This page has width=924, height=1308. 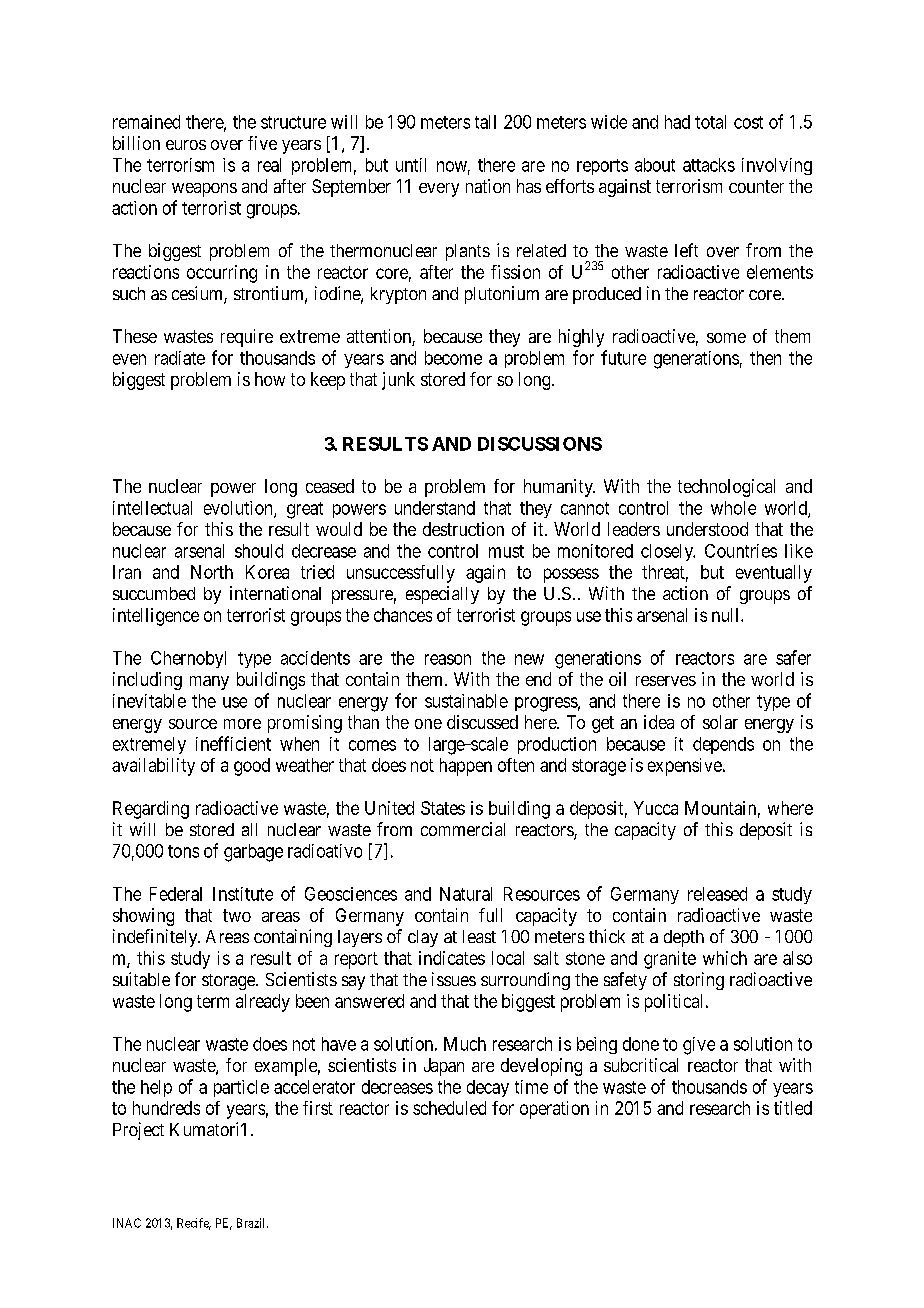 What do you see at coordinates (186, 145) in the page?
I see `euros` at bounding box center [186, 145].
